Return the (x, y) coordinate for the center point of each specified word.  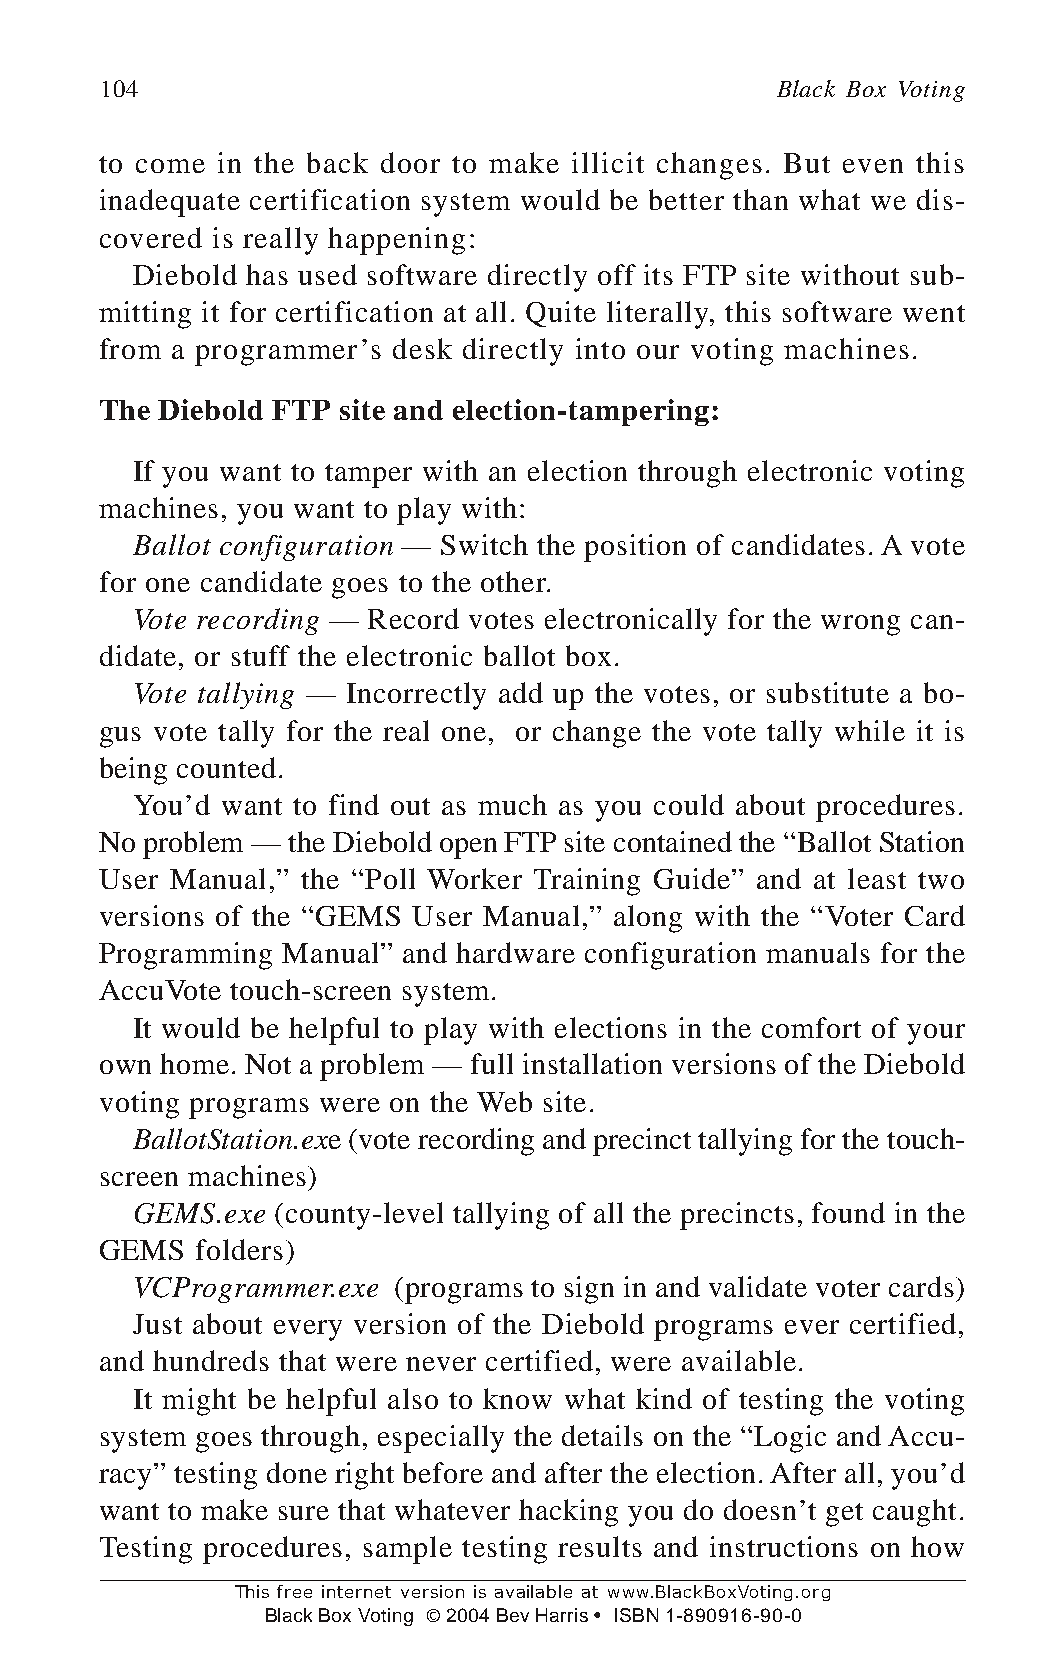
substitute (828, 692)
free (294, 1591)
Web (504, 1101)
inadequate (170, 203)
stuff (261, 655)
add (521, 692)
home (194, 1063)
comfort (811, 1027)
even (873, 166)
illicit (608, 162)
